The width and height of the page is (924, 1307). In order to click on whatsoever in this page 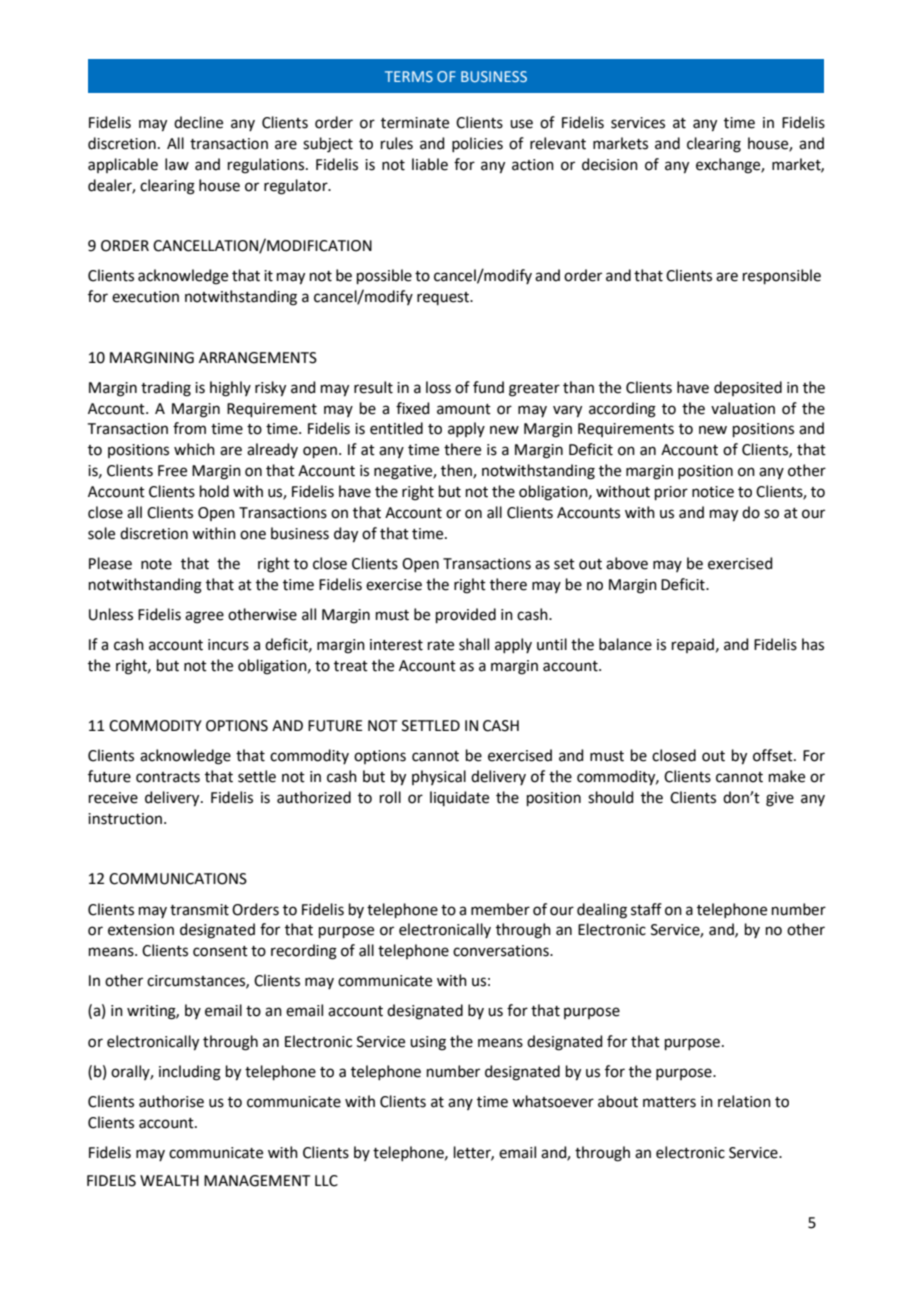, I will do `click(553, 1101)`.
